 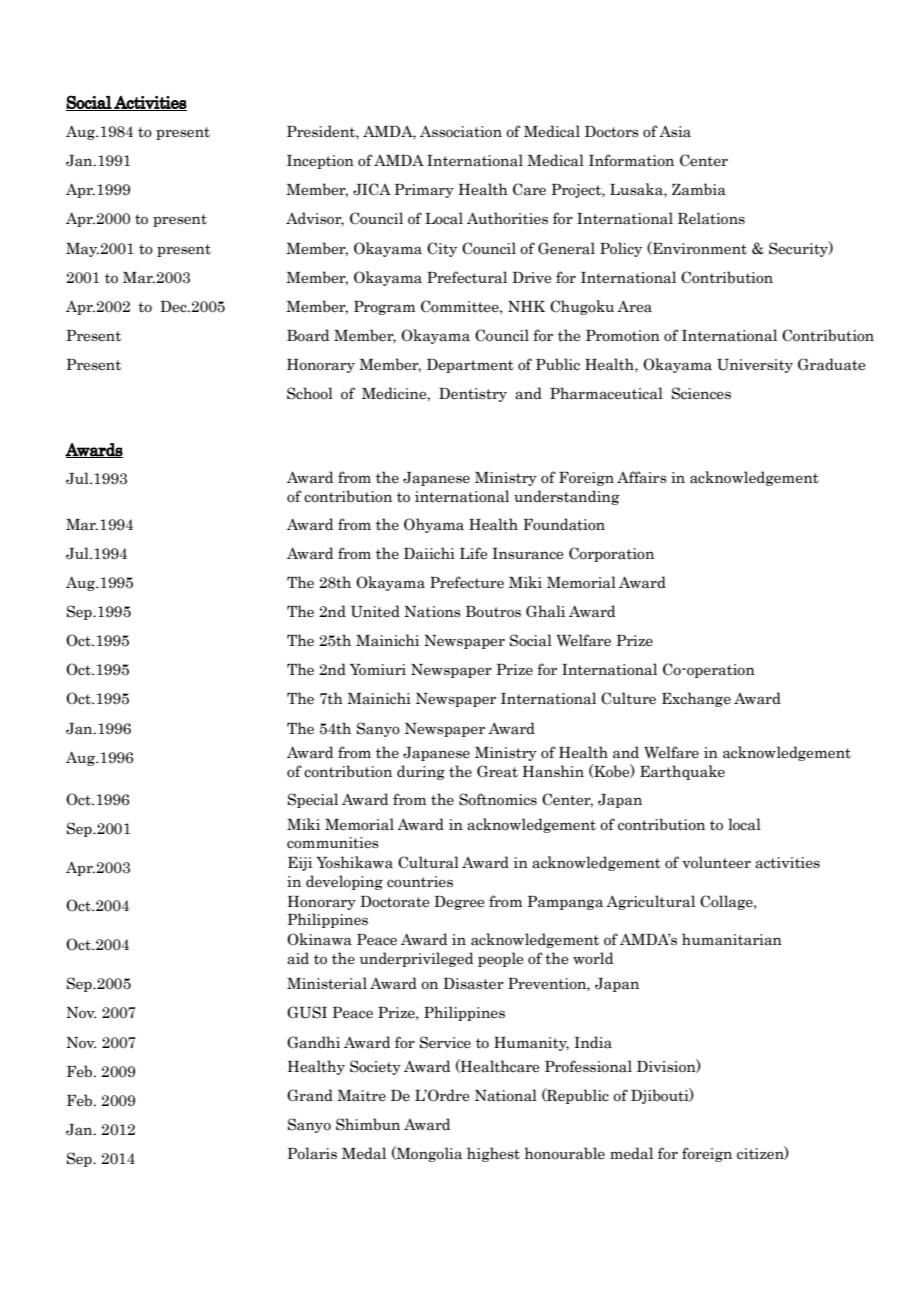 I want to click on University, so click(x=755, y=366).
